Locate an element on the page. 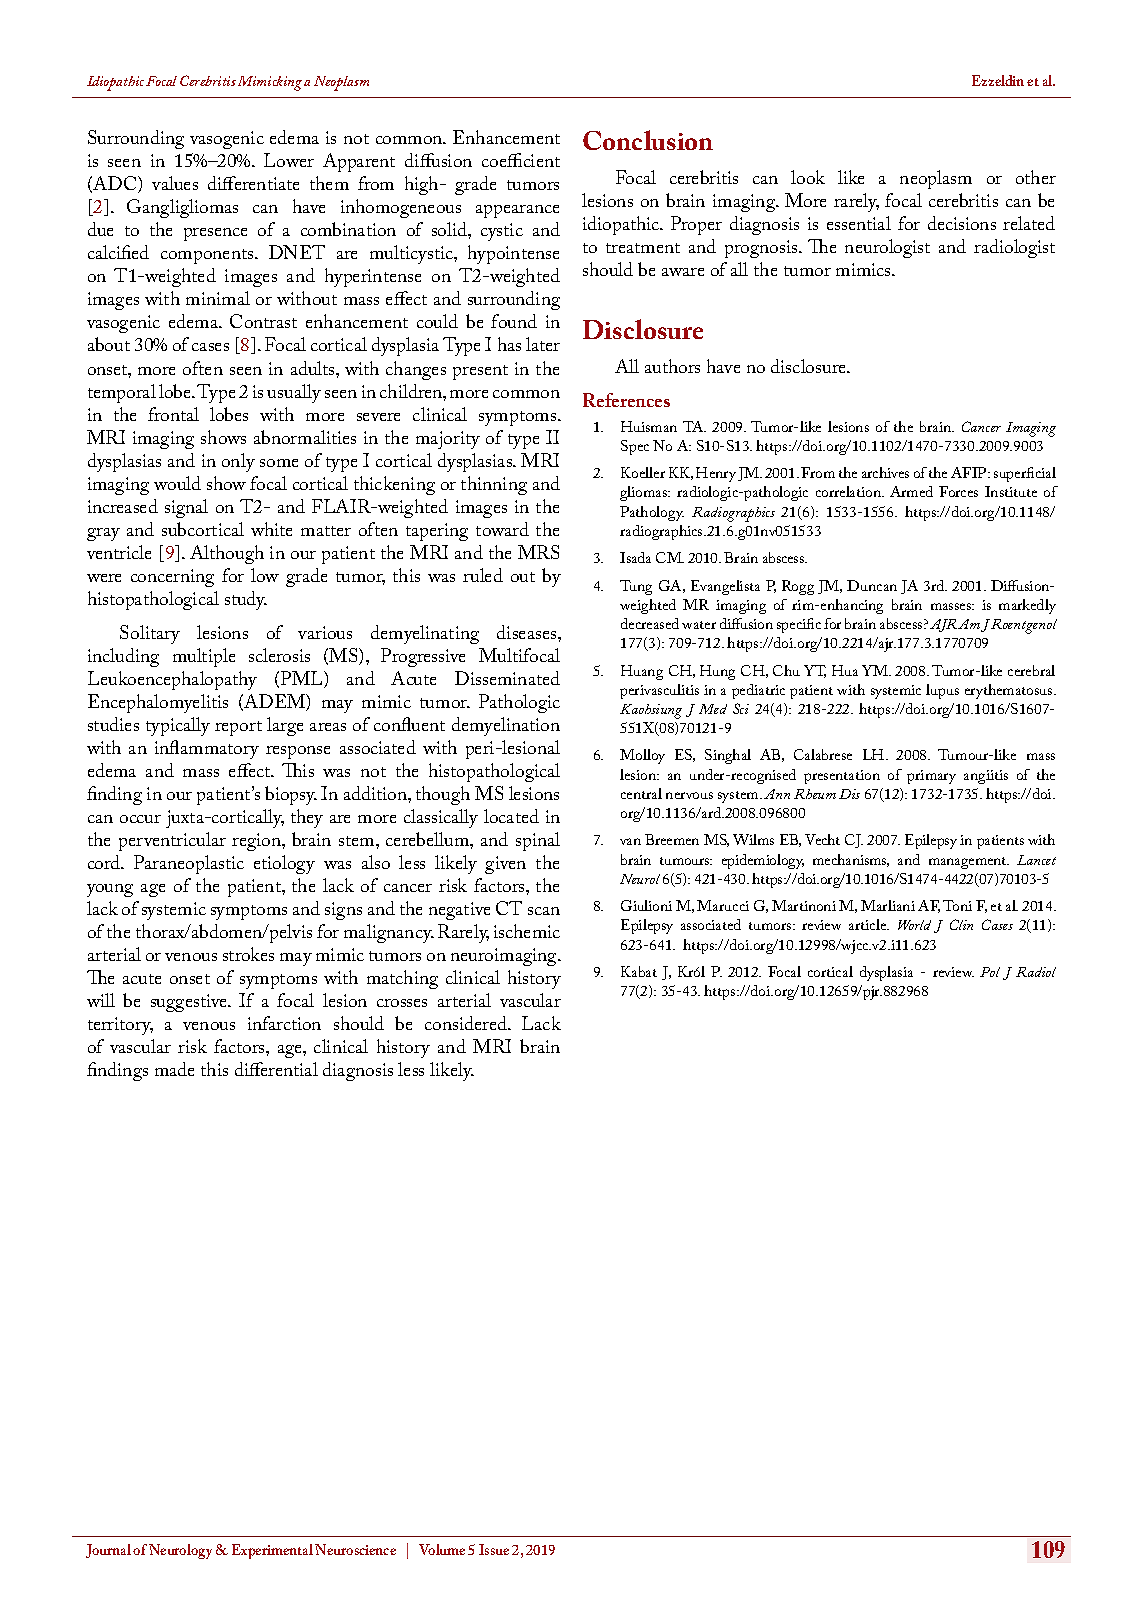 Image resolution: width=1143 pixels, height=1616 pixels. Journal is located at coordinates (108, 1551).
